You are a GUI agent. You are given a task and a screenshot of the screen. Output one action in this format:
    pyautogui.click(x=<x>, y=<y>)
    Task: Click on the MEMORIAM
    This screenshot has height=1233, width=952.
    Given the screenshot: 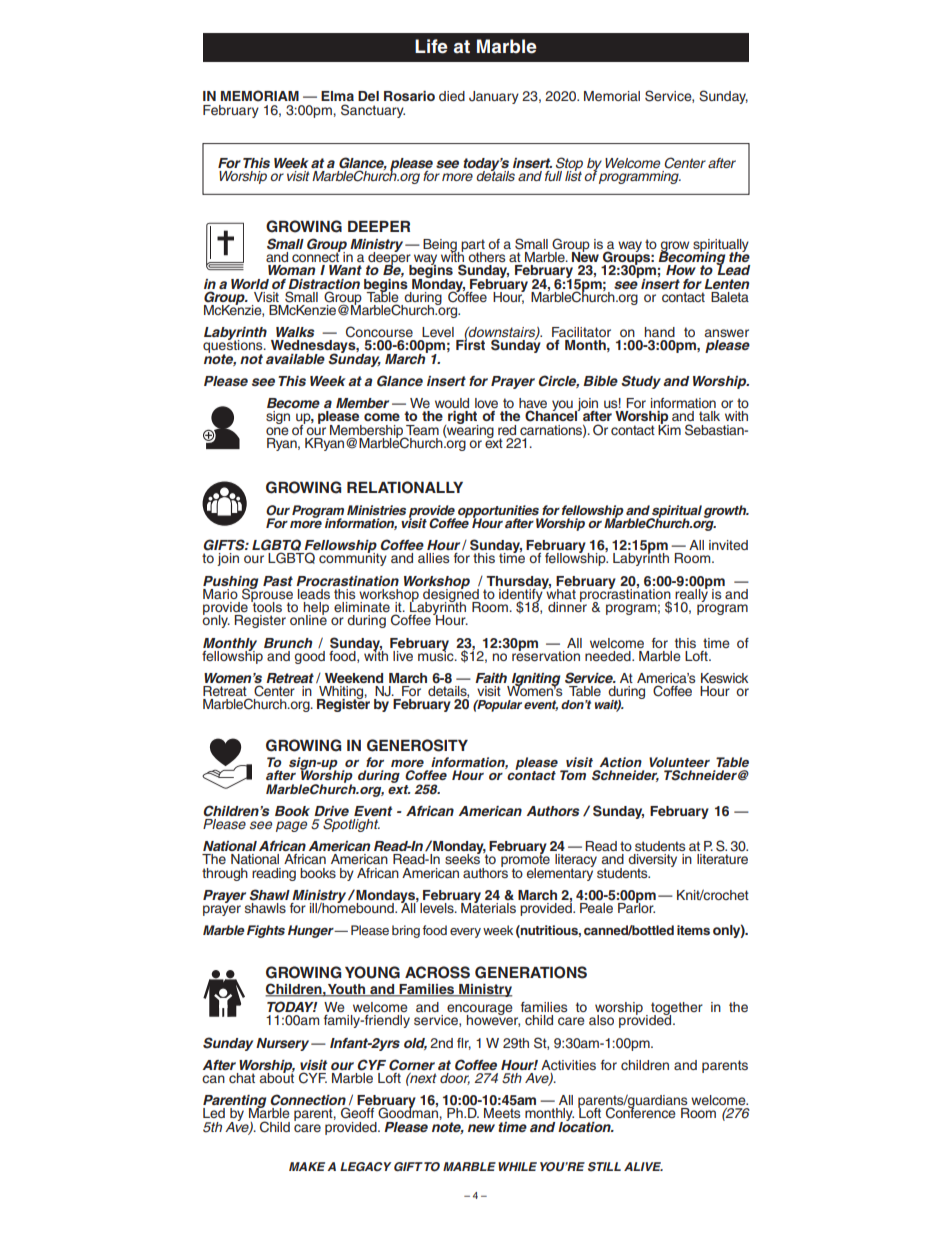 What is the action you would take?
    pyautogui.click(x=260, y=96)
